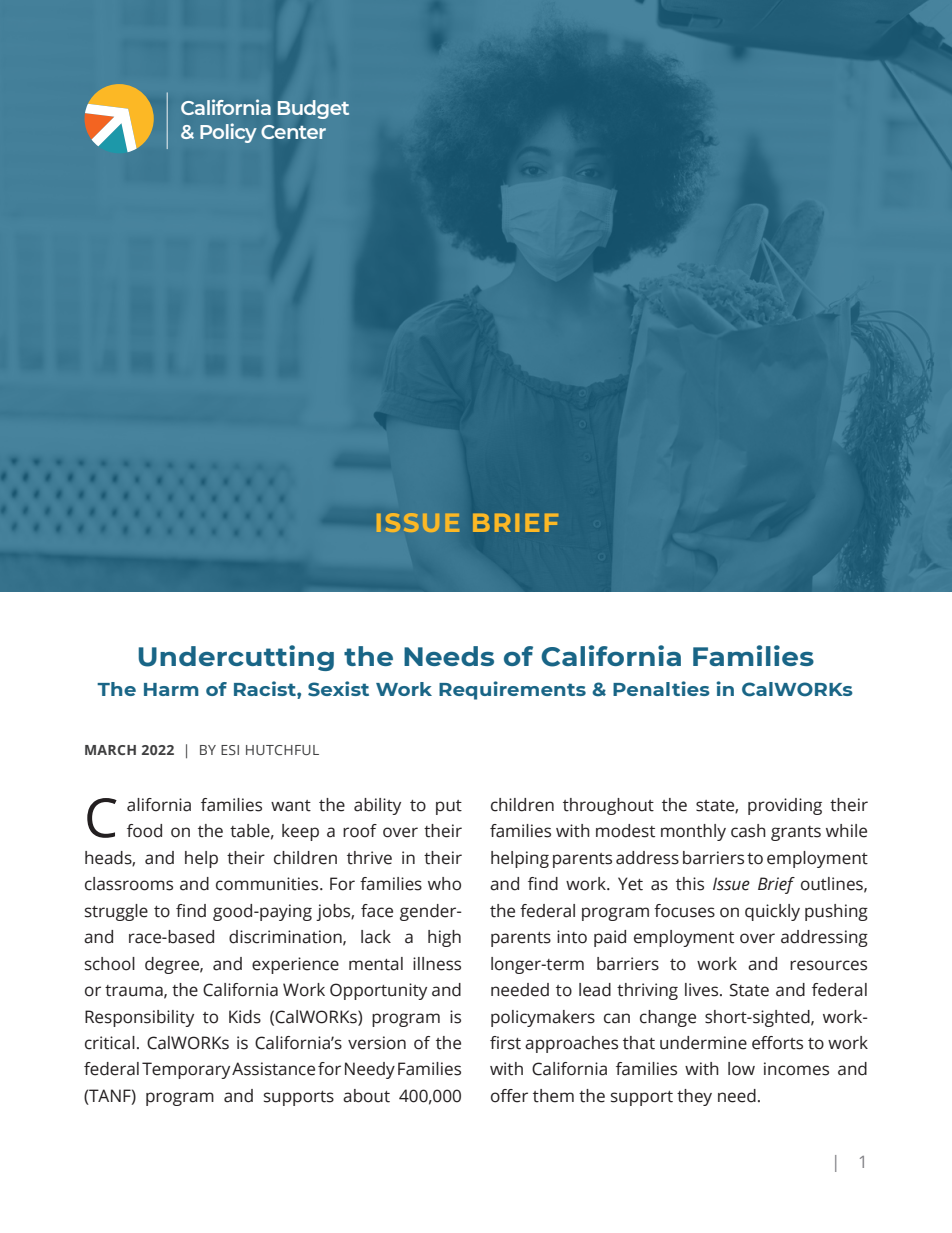 The image size is (952, 1233). What do you see at coordinates (230, 750) in the screenshot?
I see `ESI` at bounding box center [230, 750].
